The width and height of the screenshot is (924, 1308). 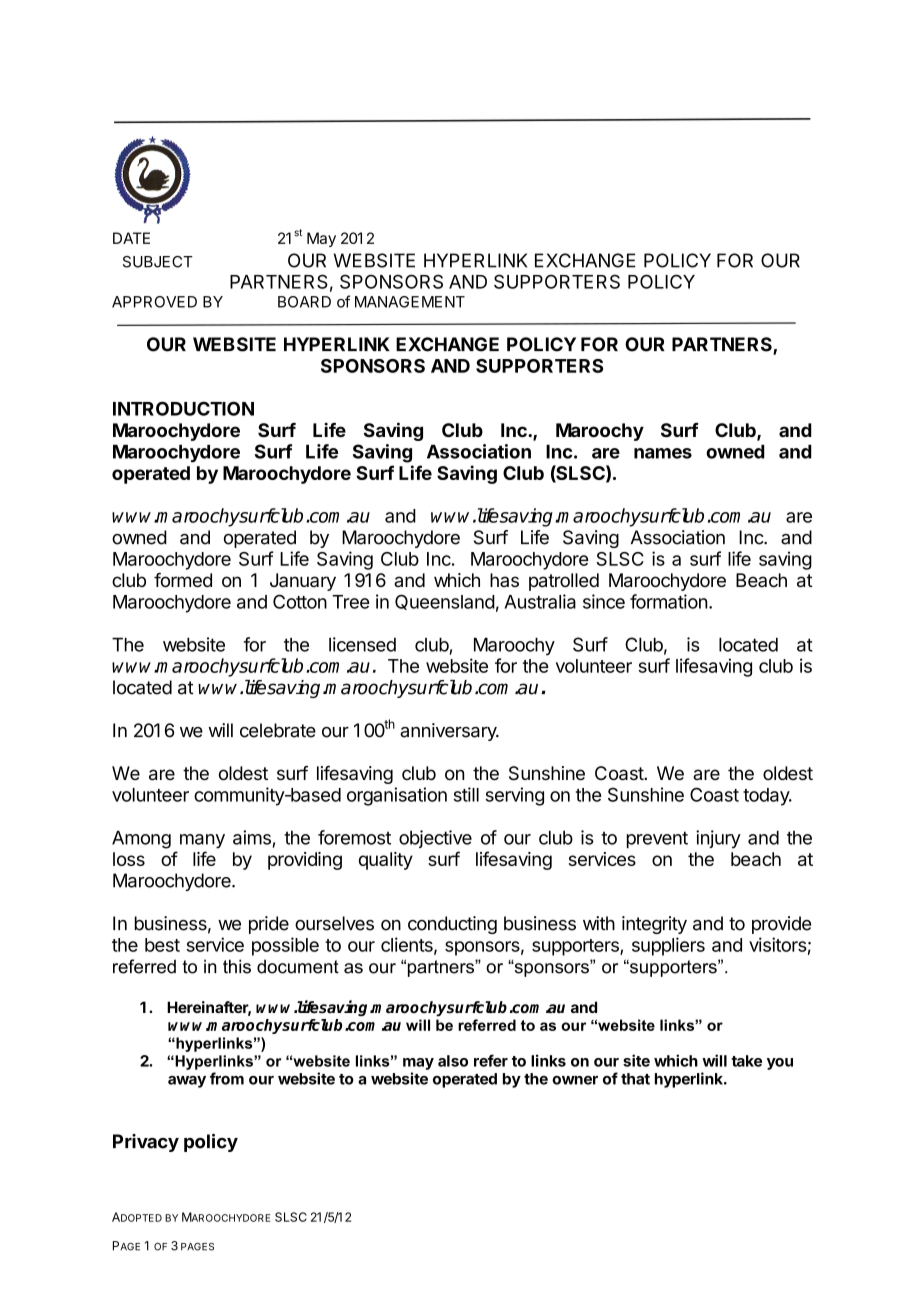 I want to click on celebrate, so click(x=278, y=730).
